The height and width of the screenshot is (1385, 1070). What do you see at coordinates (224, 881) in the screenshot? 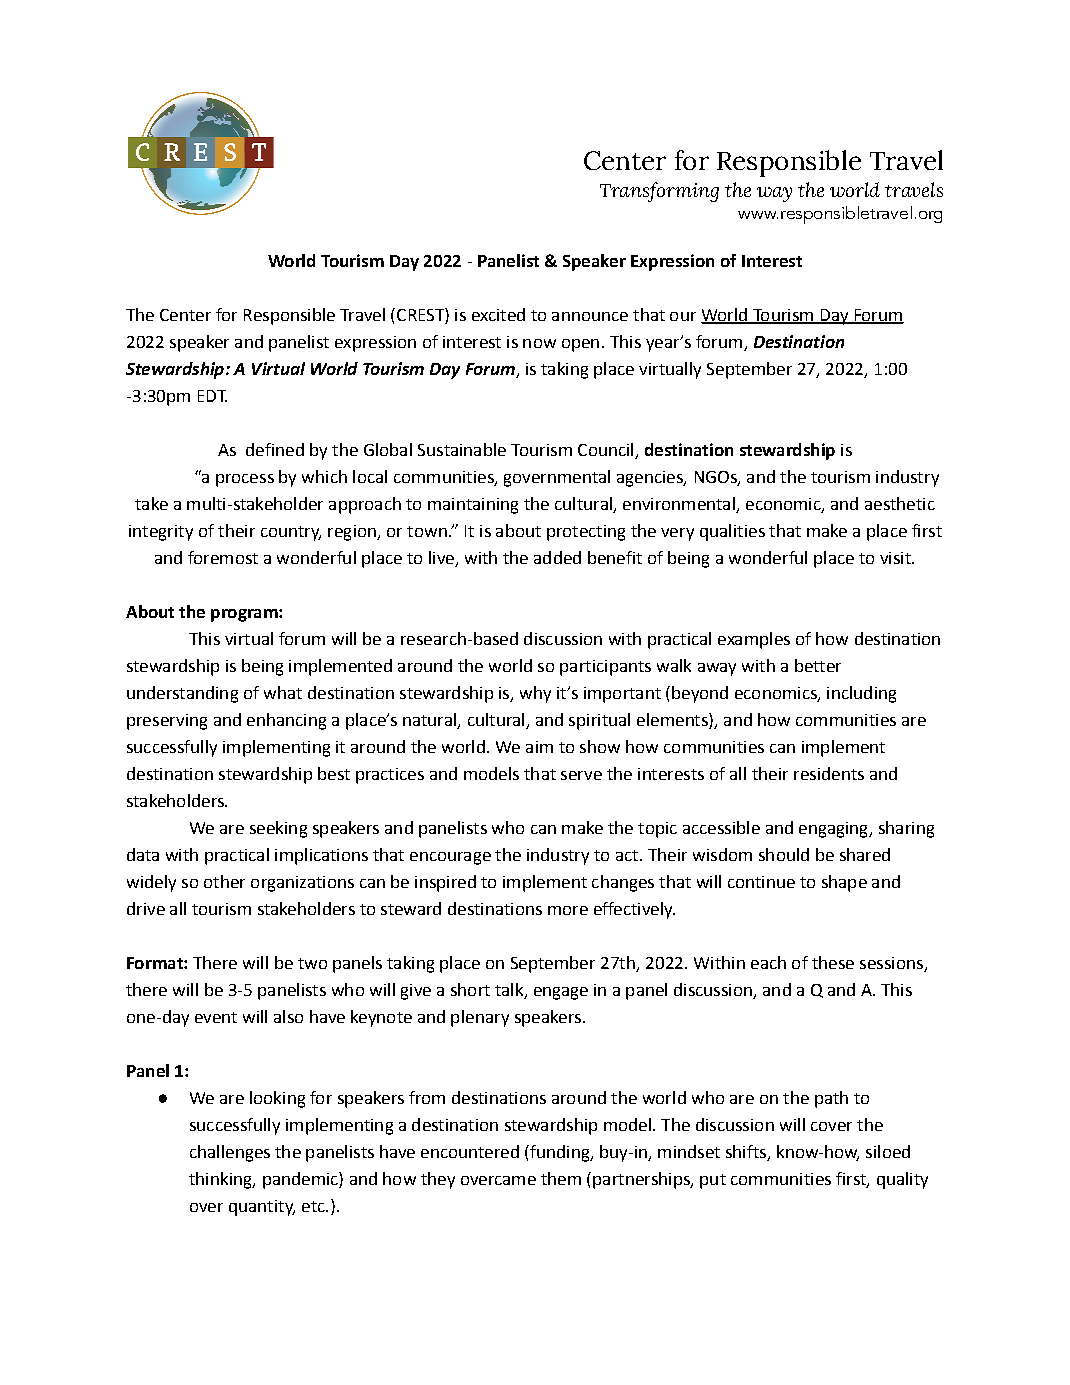
I see `other` at bounding box center [224, 881].
